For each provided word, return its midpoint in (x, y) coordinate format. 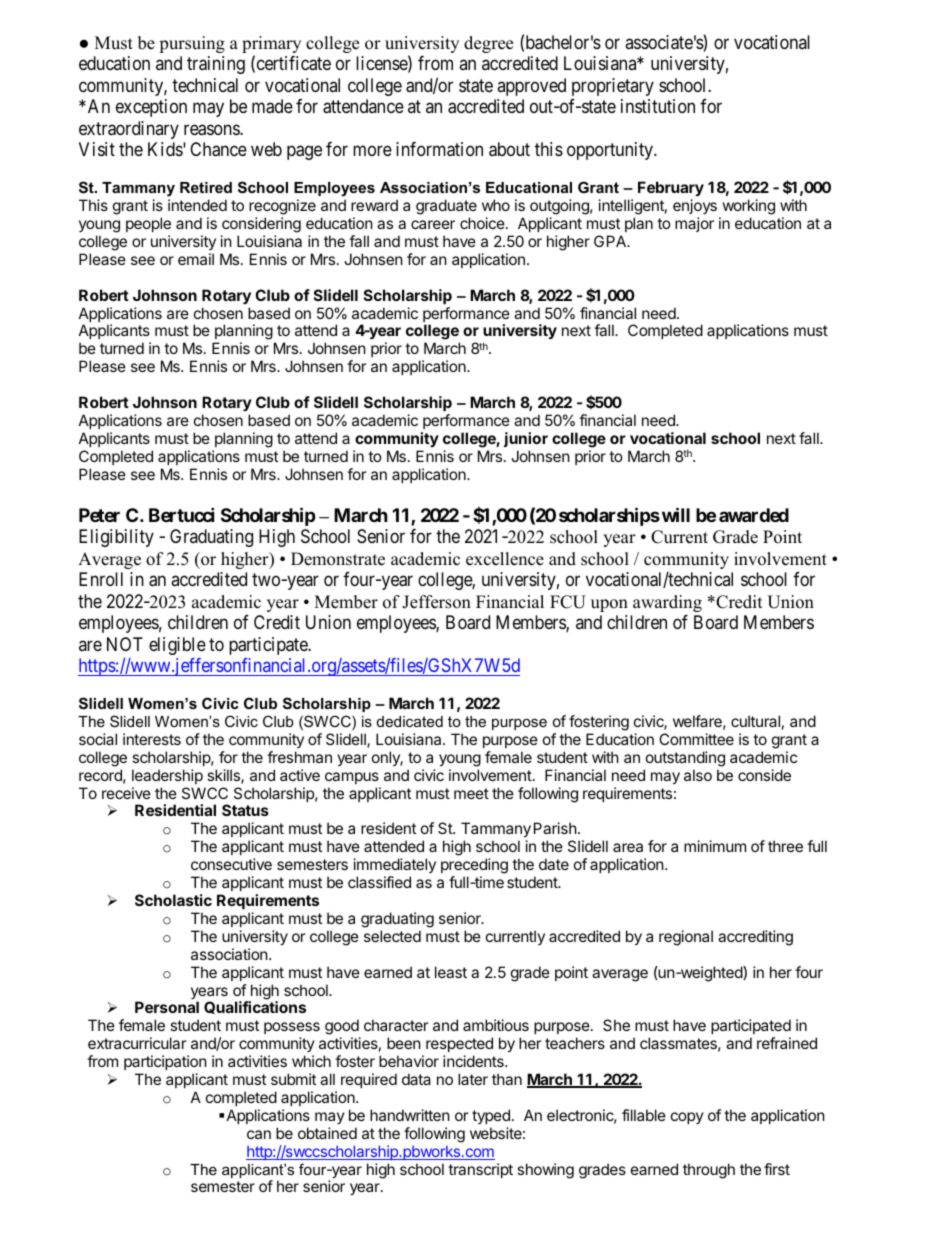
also (698, 775)
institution (658, 106)
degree (488, 44)
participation (165, 1062)
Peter (99, 515)
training (216, 65)
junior (526, 439)
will (676, 514)
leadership (167, 776)
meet (471, 793)
